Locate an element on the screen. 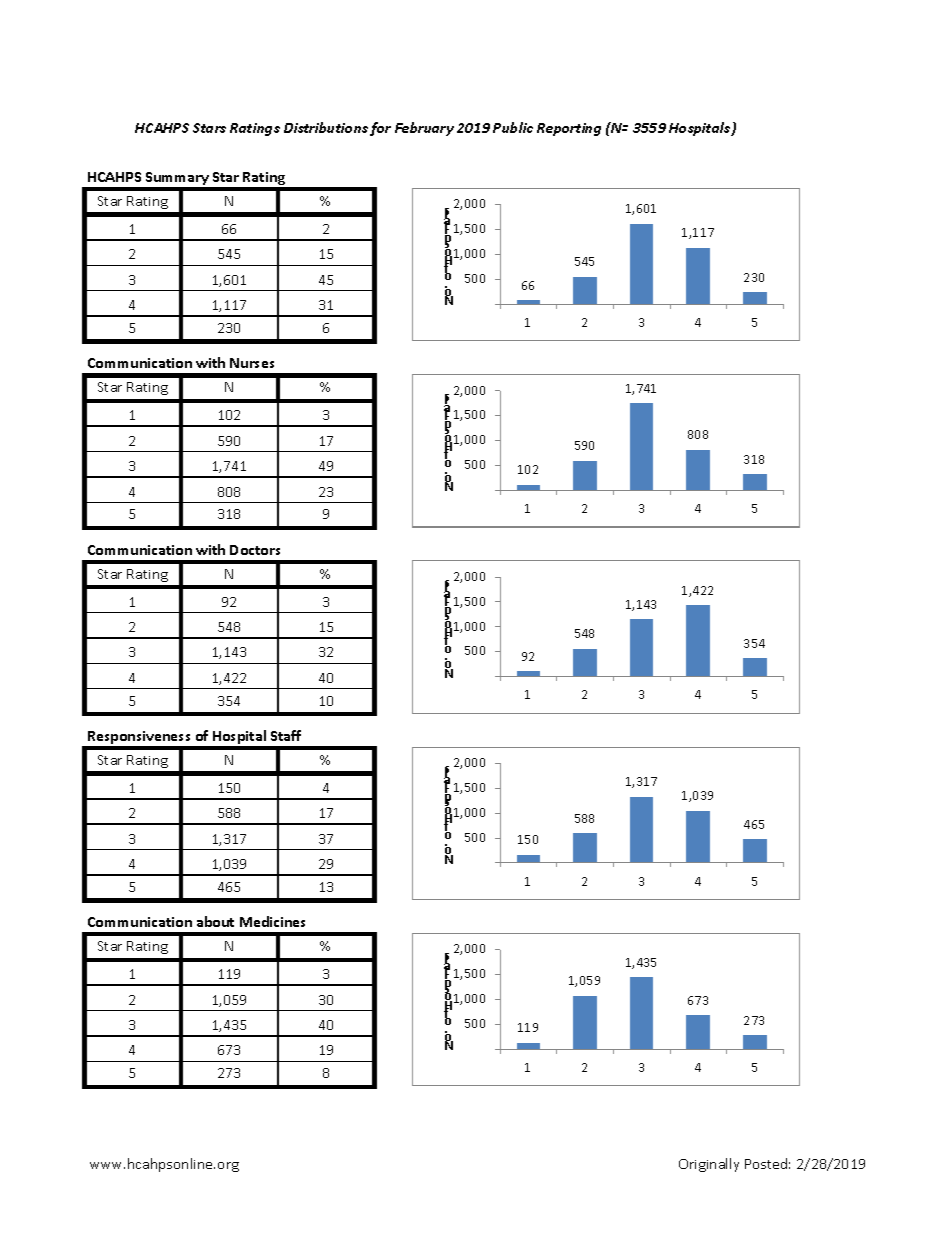  Nurses is located at coordinates (252, 363).
